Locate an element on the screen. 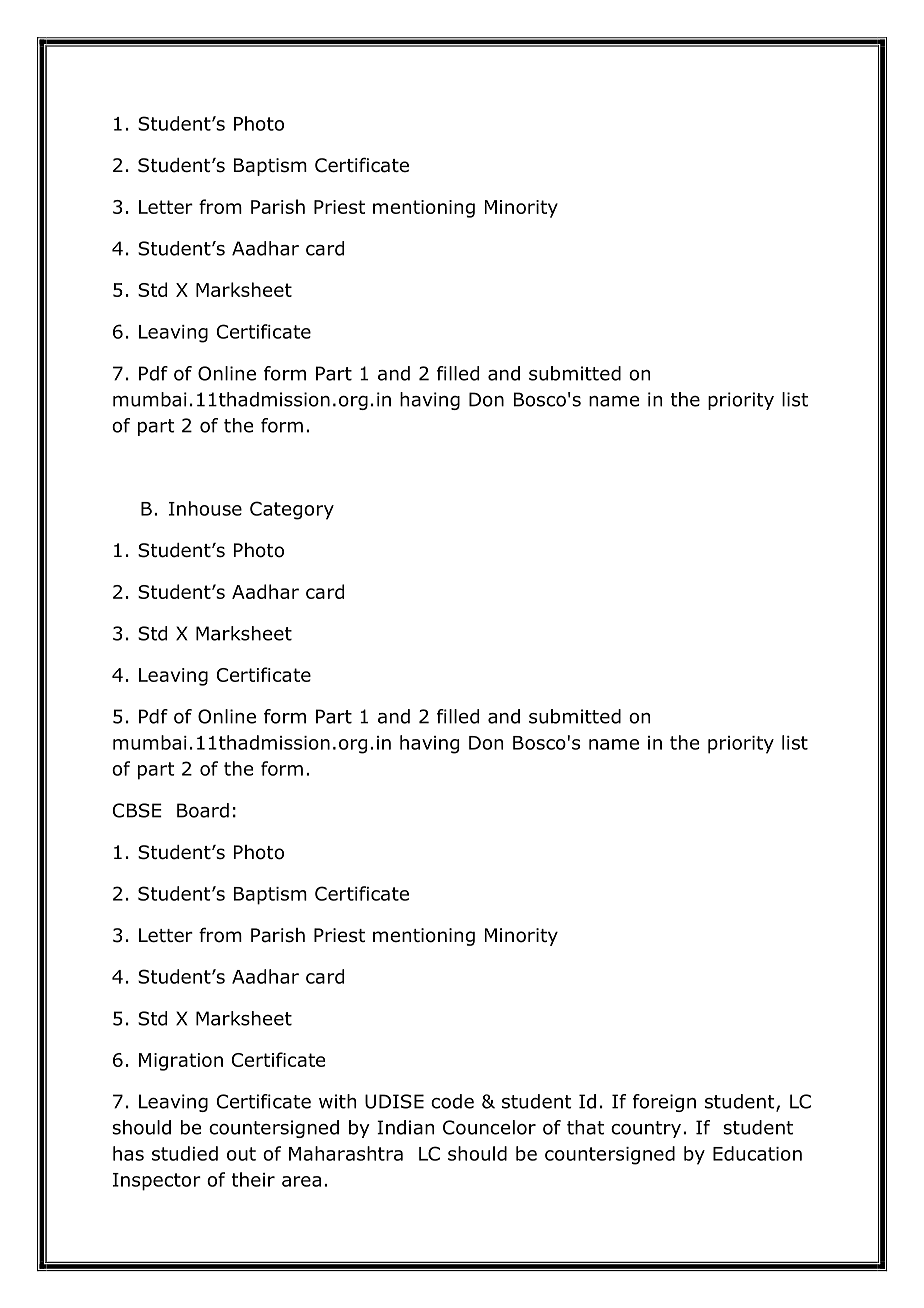  Migration is located at coordinates (181, 1062).
